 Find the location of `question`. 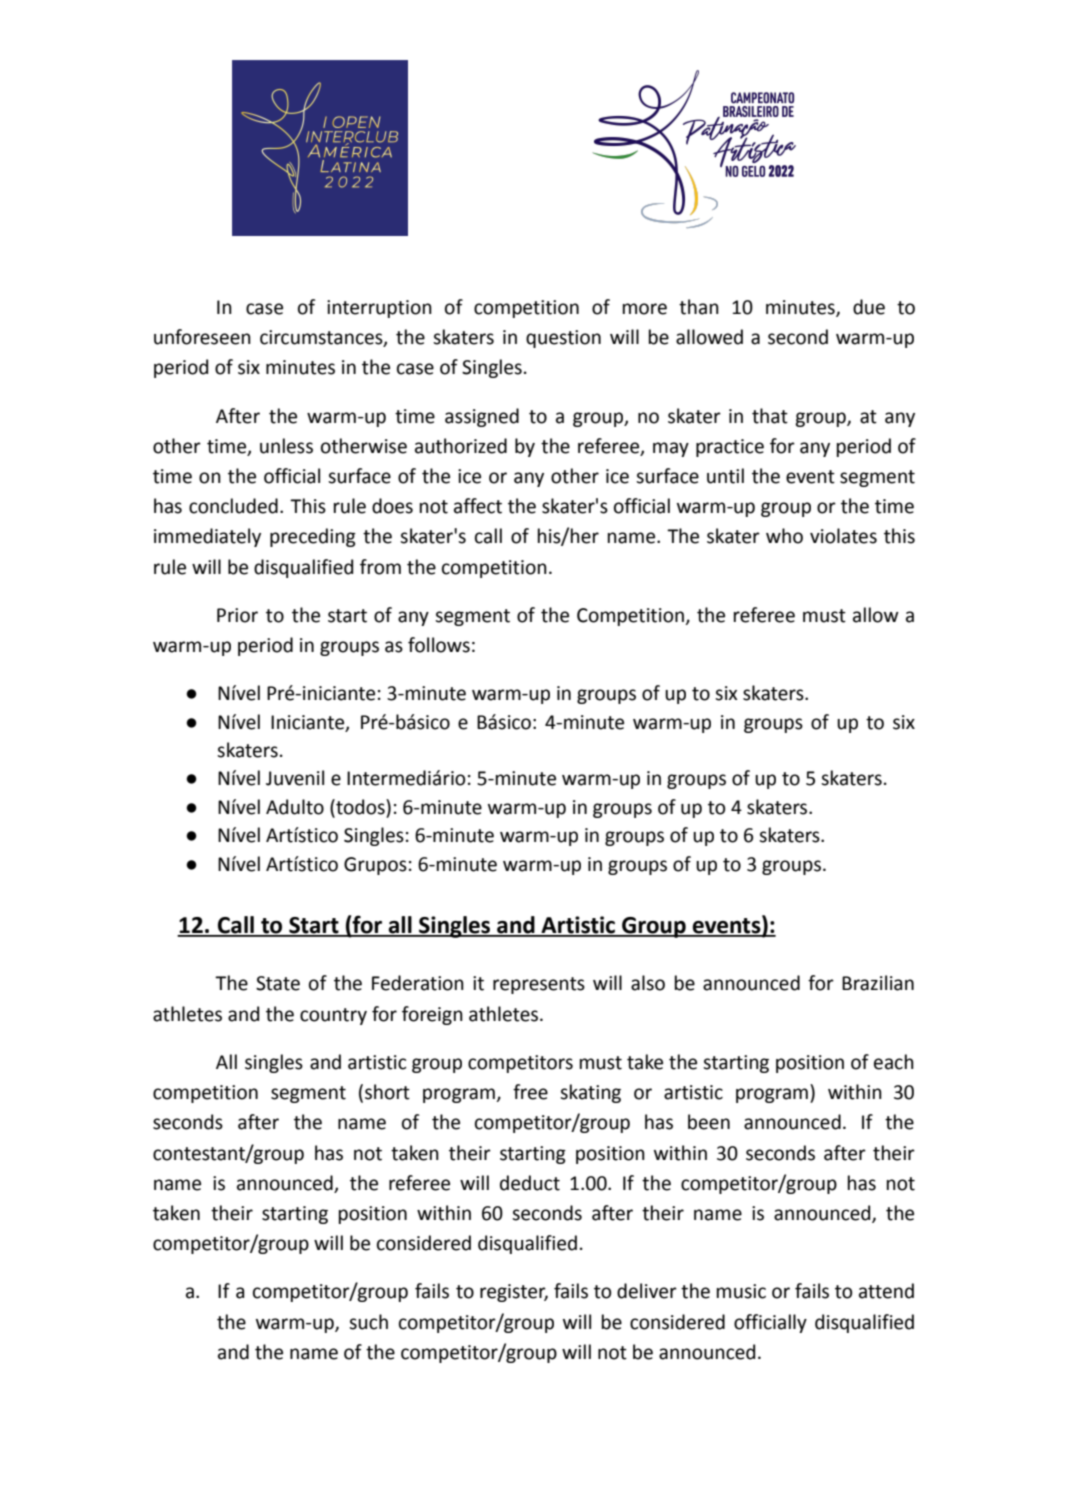

question is located at coordinates (563, 339).
